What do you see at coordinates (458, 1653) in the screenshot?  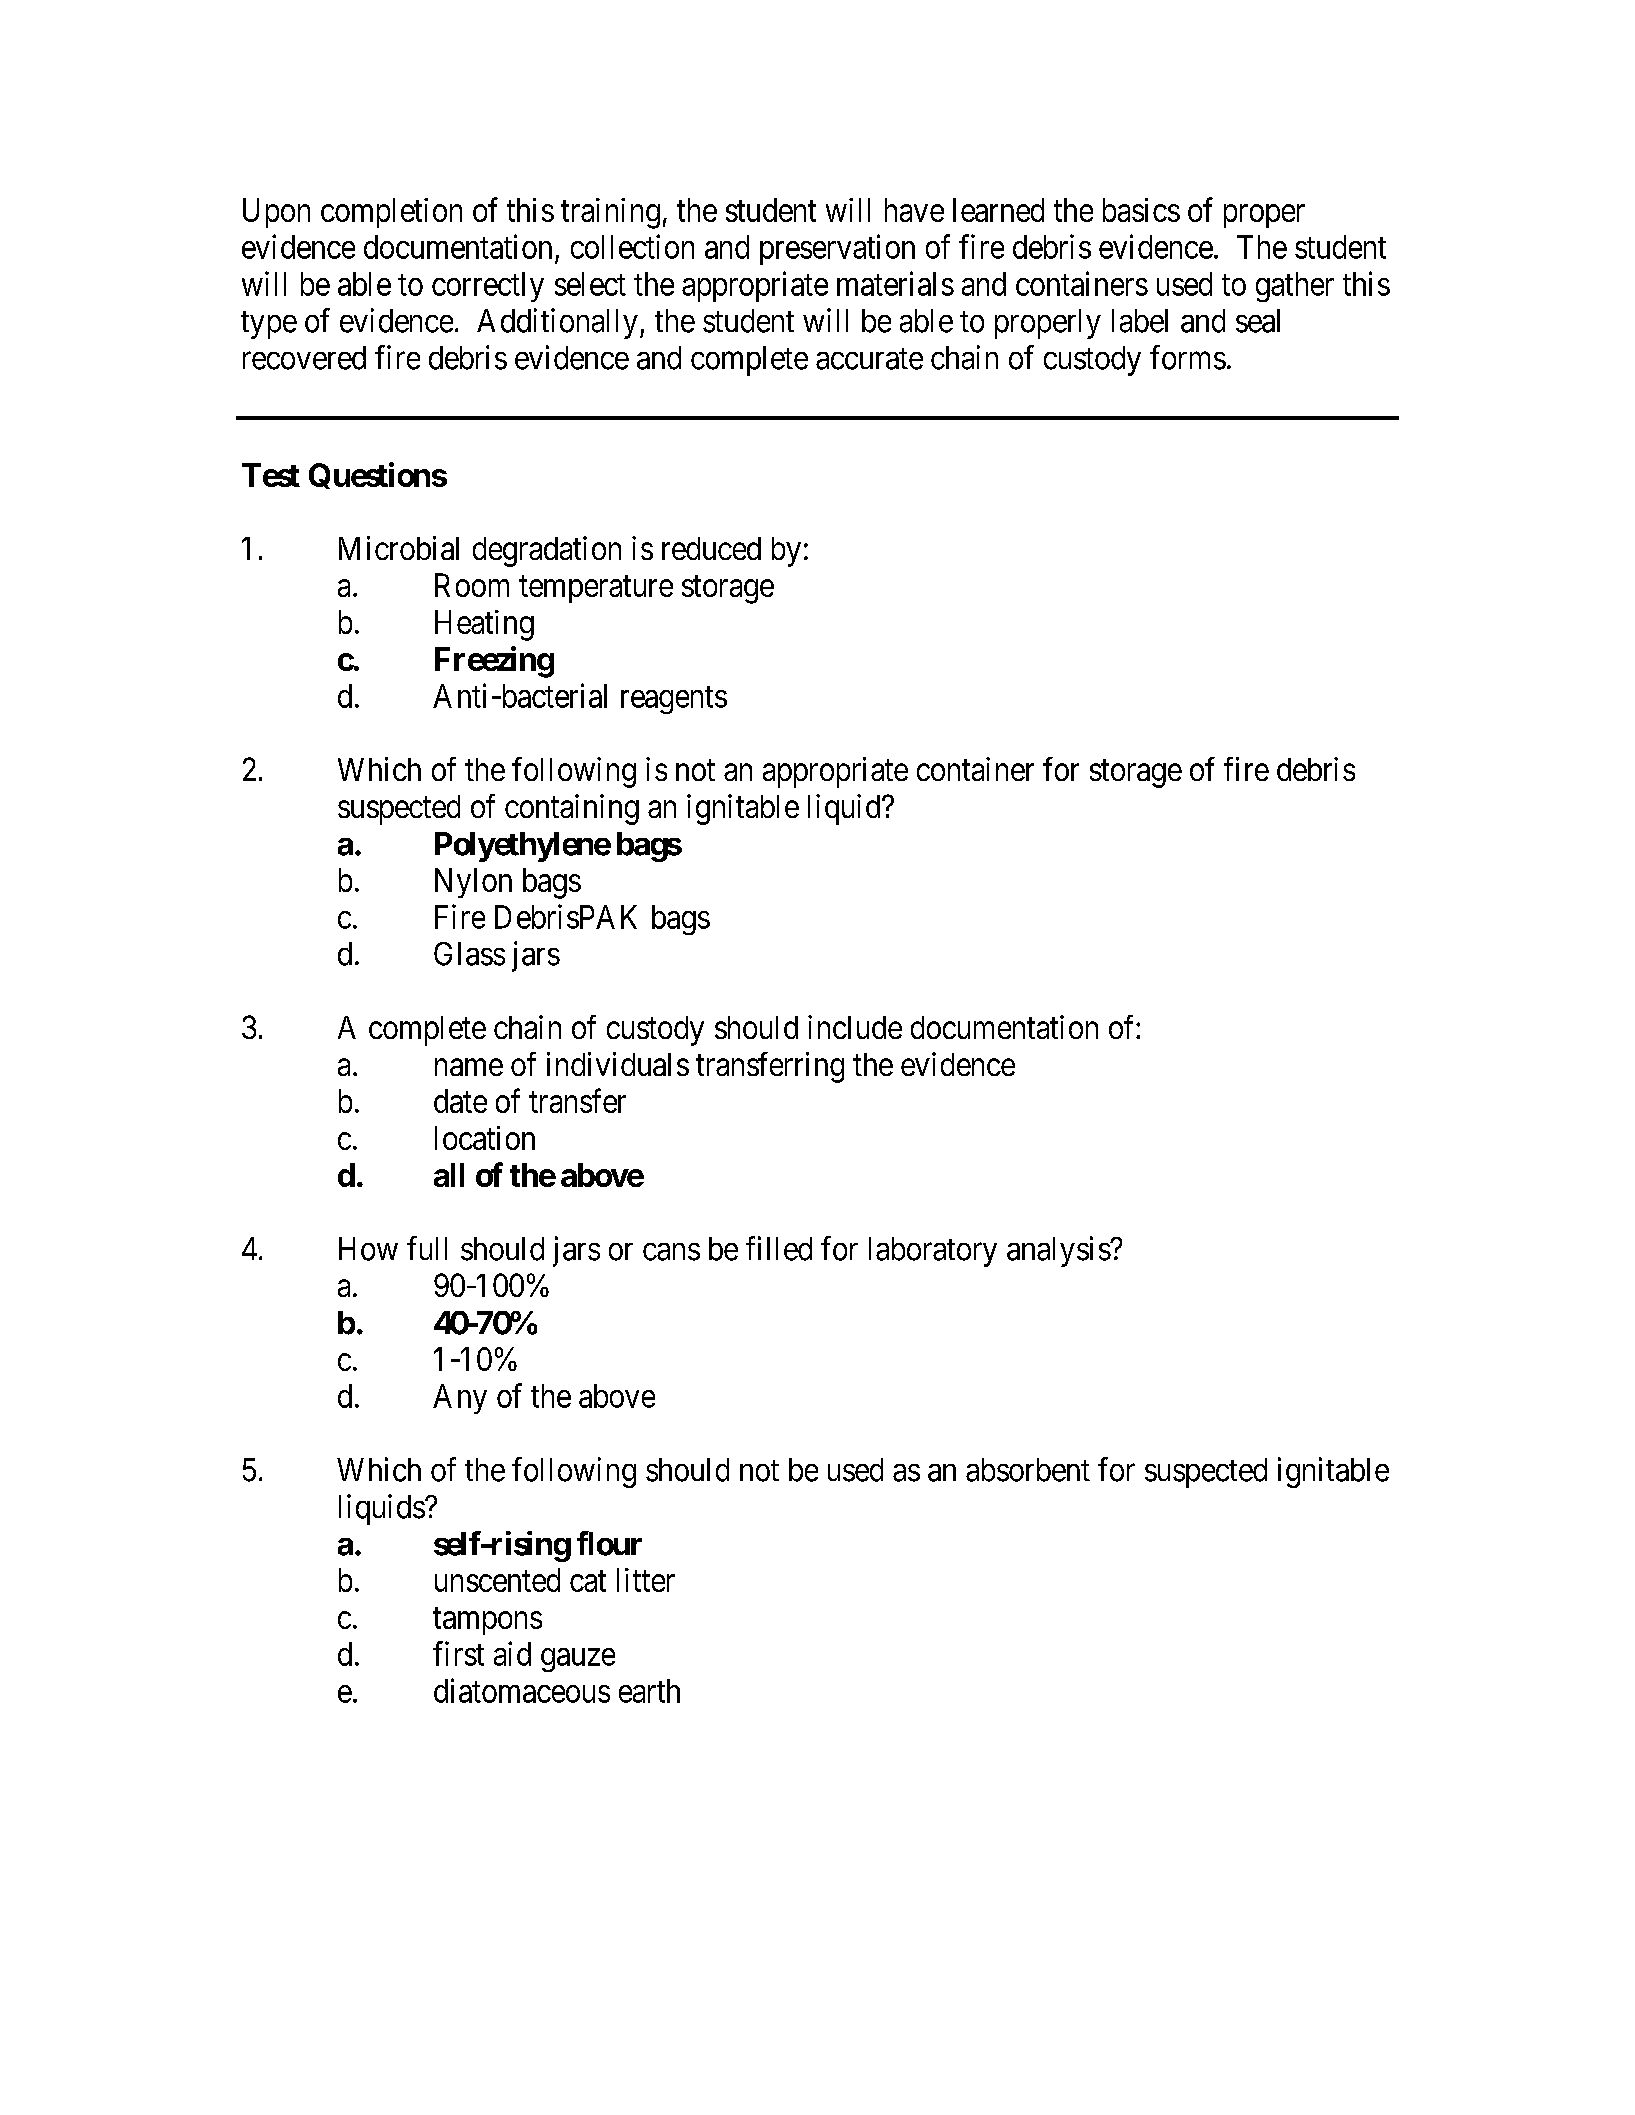 I see `first` at bounding box center [458, 1653].
